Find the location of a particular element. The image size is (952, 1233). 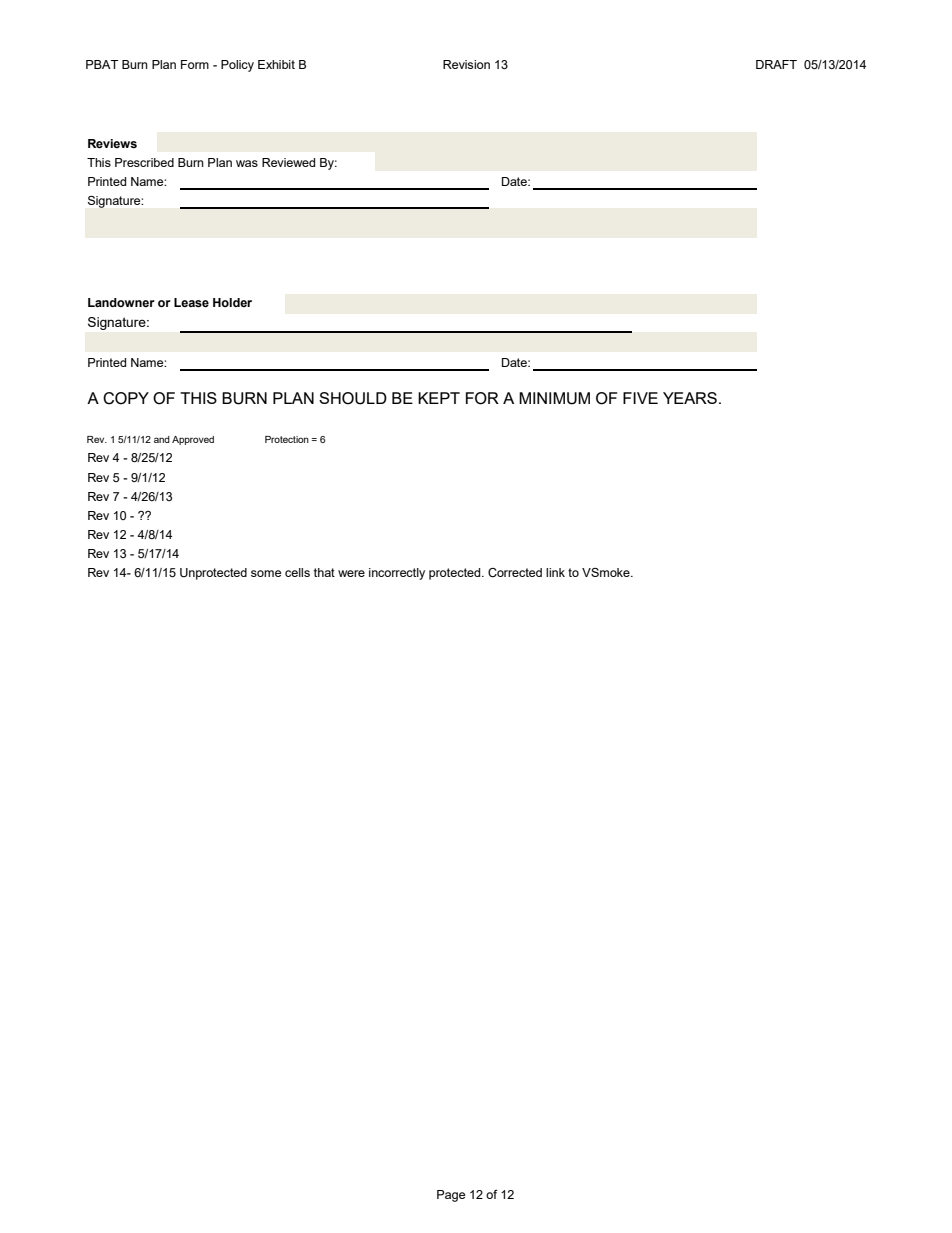

Revision is located at coordinates (466, 64).
